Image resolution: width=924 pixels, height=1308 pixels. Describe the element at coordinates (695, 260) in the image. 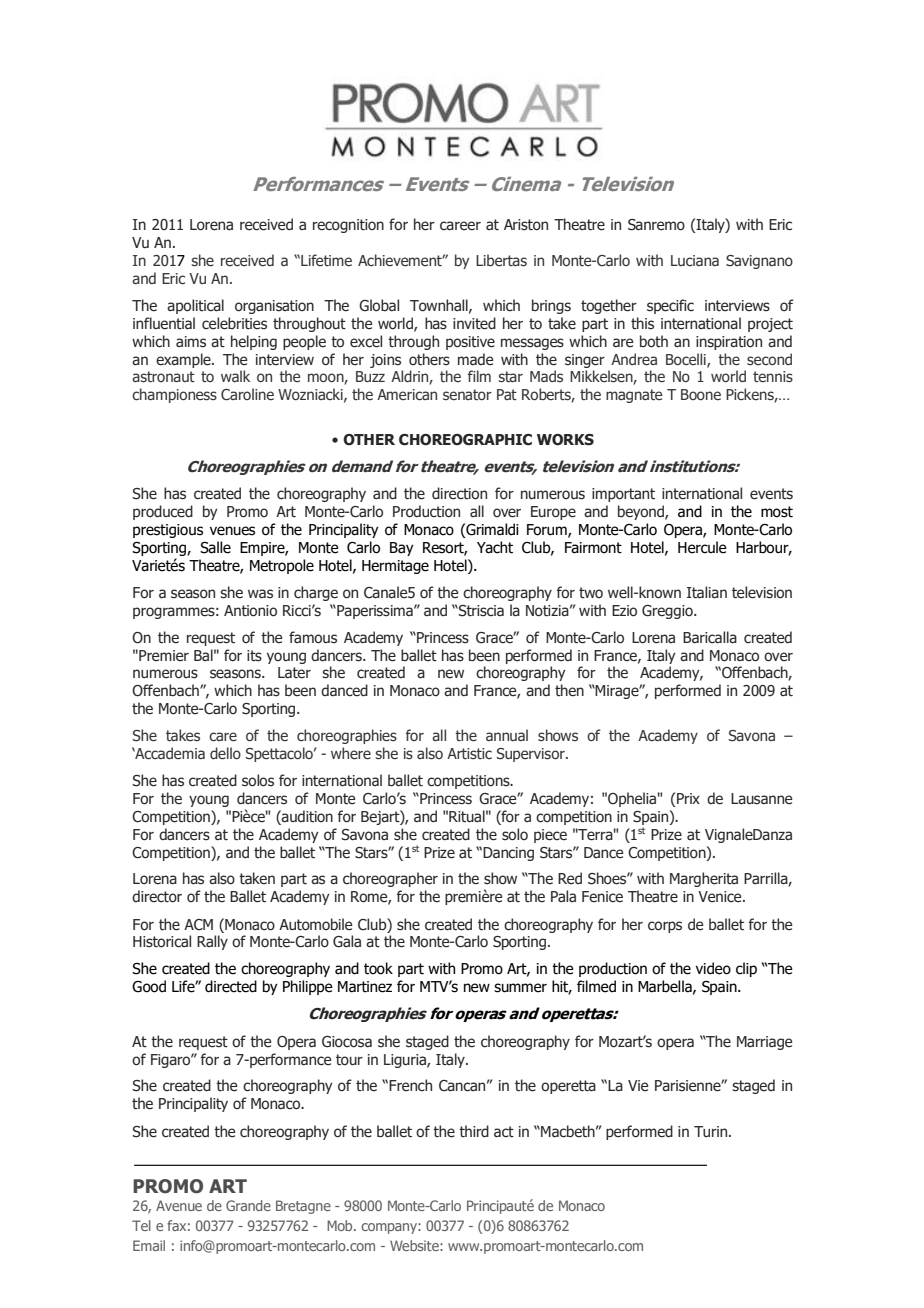

I see `Luciana` at that location.
